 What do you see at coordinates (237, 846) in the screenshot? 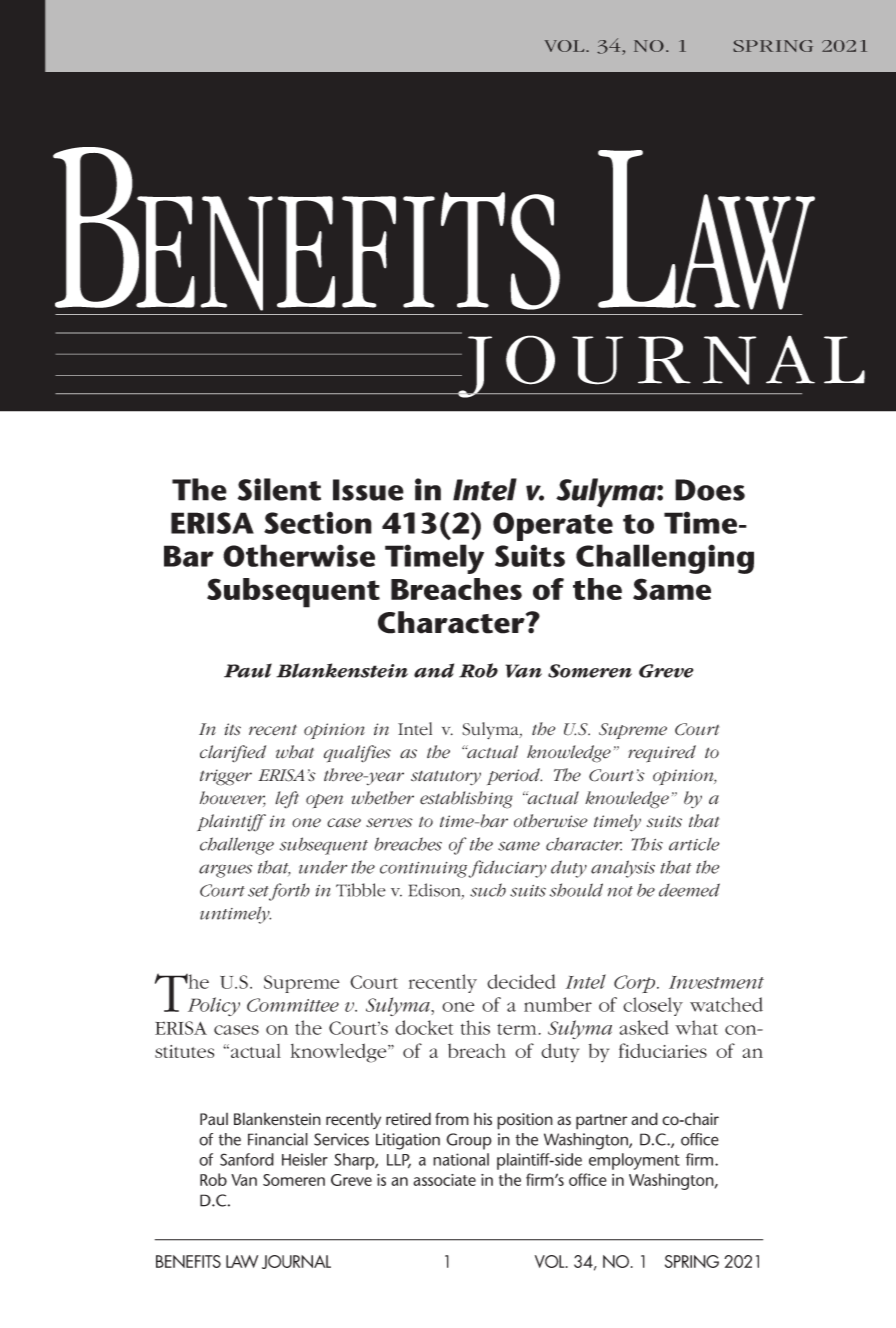
I see `challenge` at bounding box center [237, 846].
